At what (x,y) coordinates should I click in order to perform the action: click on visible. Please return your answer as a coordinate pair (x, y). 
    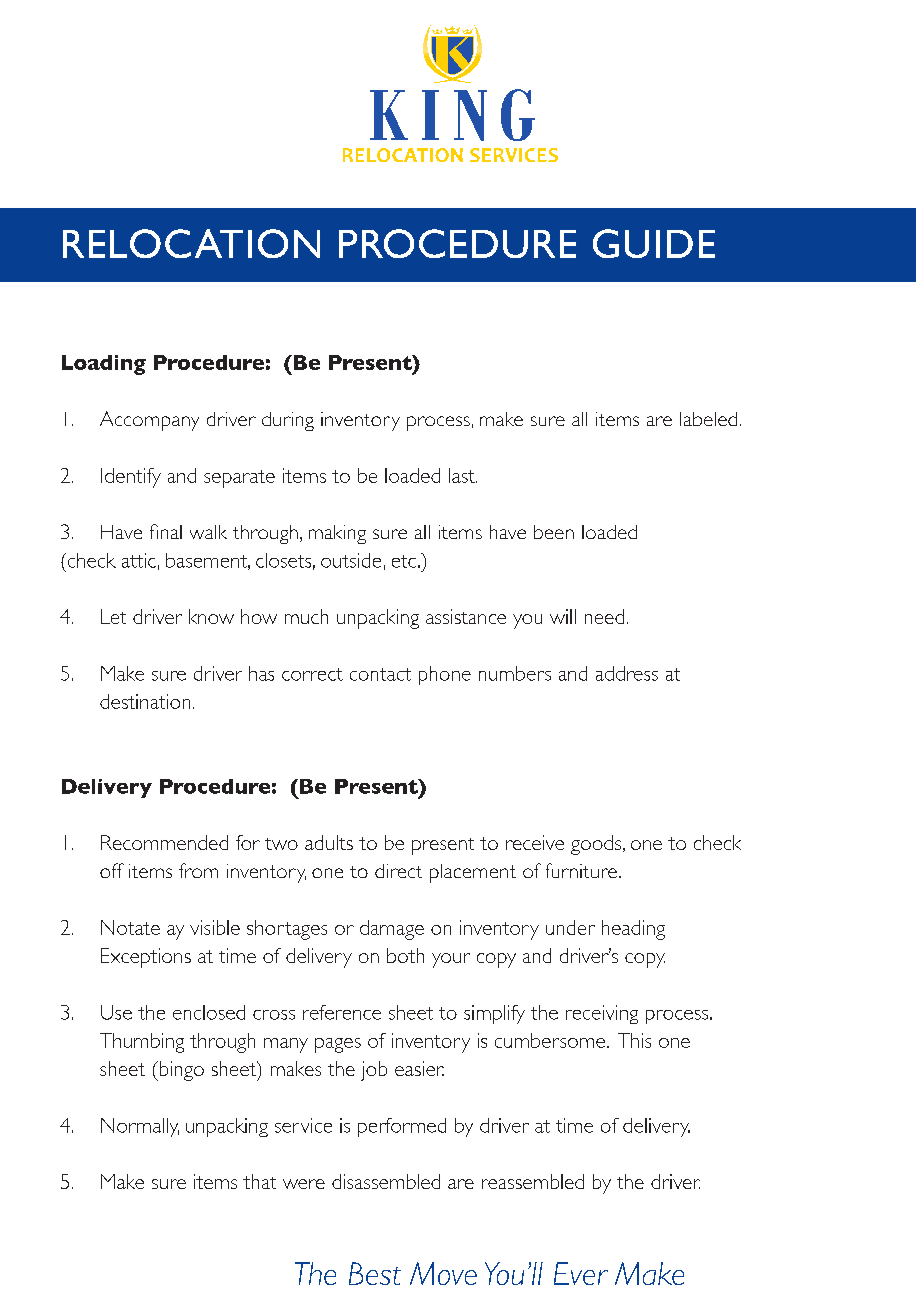
    Looking at the image, I should click on (215, 927).
